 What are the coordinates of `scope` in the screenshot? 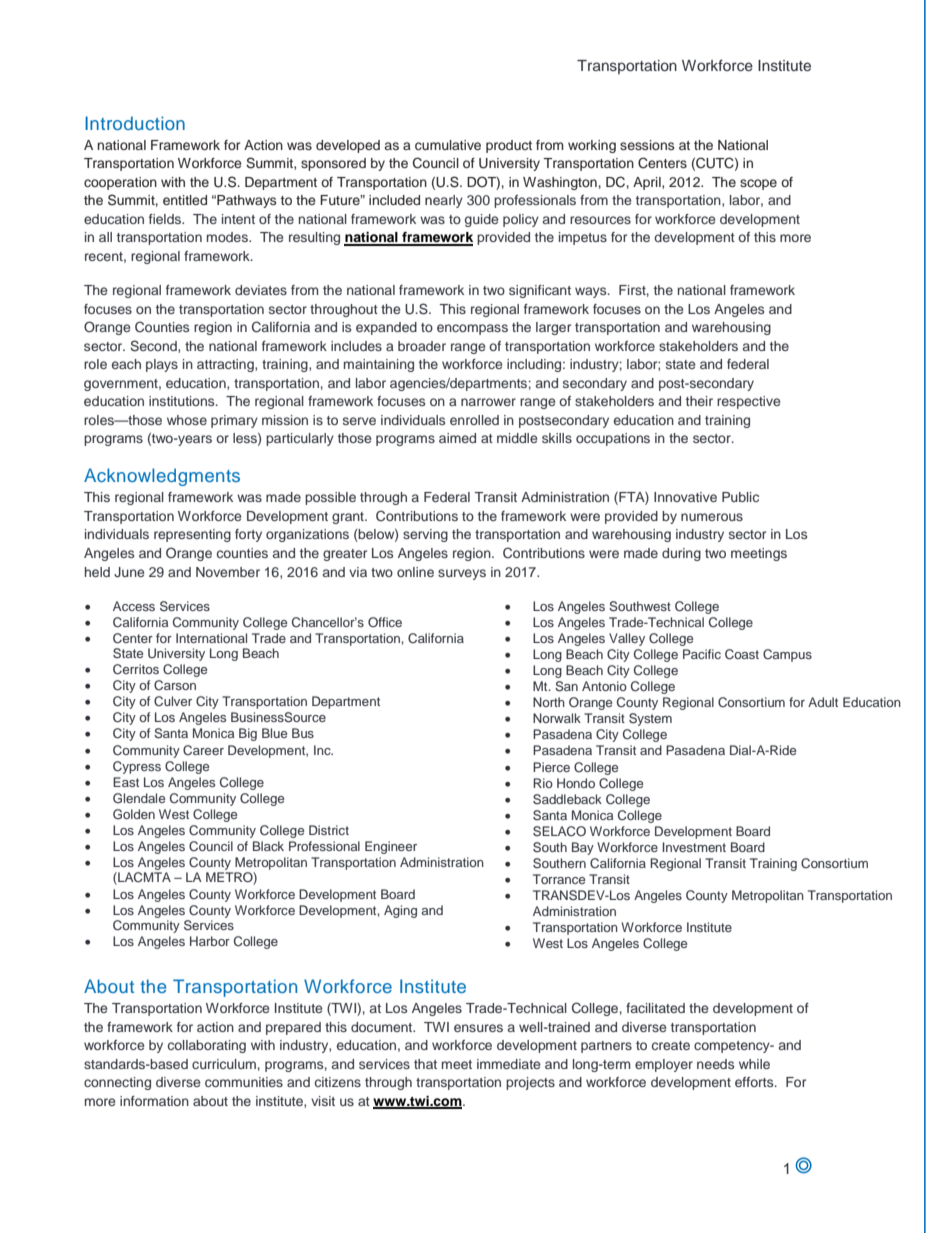 It's located at (758, 184).
